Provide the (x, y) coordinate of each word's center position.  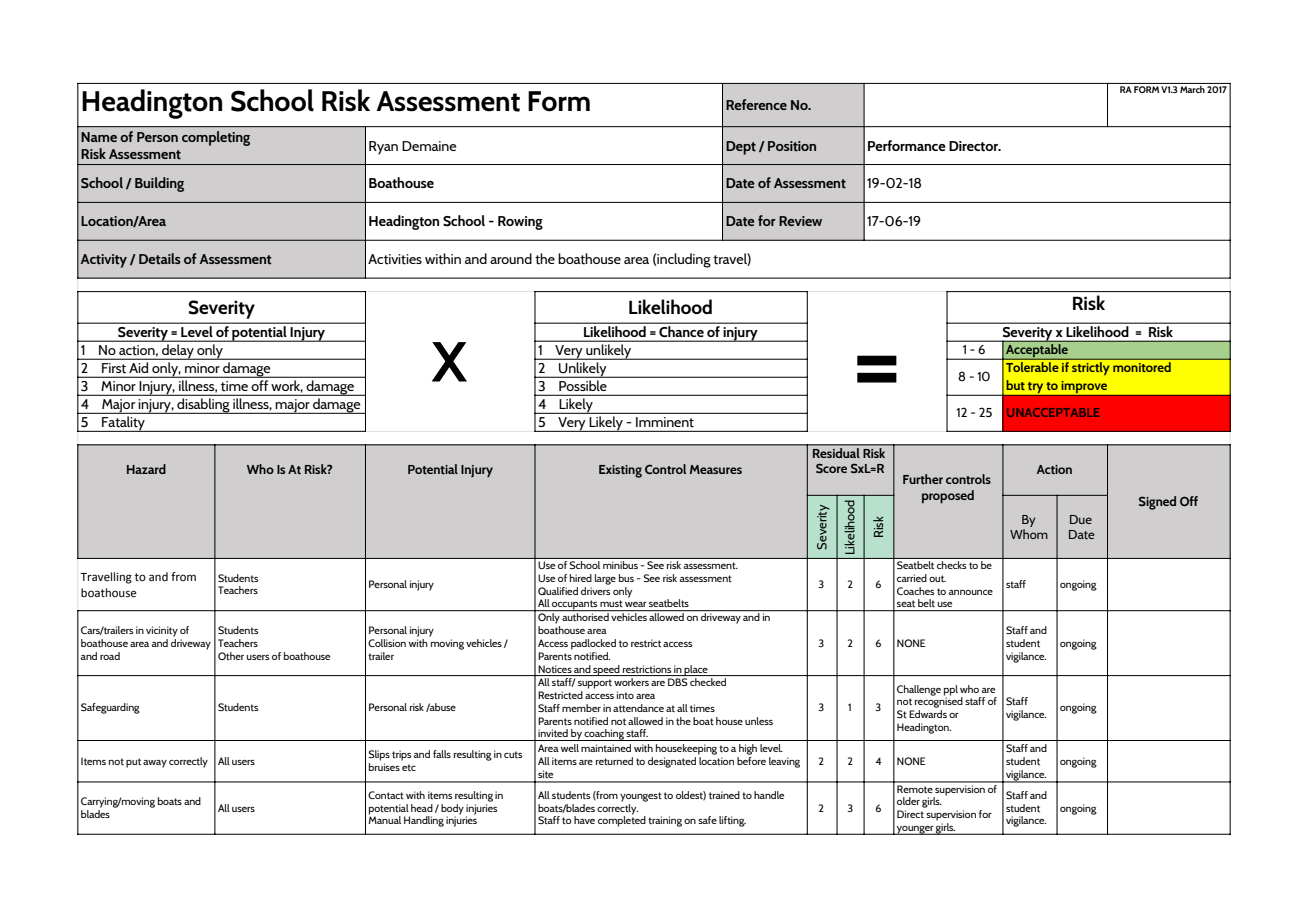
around (511, 258)
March (1193, 88)
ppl (951, 691)
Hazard (146, 469)
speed (606, 670)
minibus (620, 565)
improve (1084, 388)
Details (160, 258)
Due (1081, 519)
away (155, 764)
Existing (620, 471)
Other (231, 656)
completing (216, 138)
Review (800, 221)
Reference (756, 104)
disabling (203, 406)
